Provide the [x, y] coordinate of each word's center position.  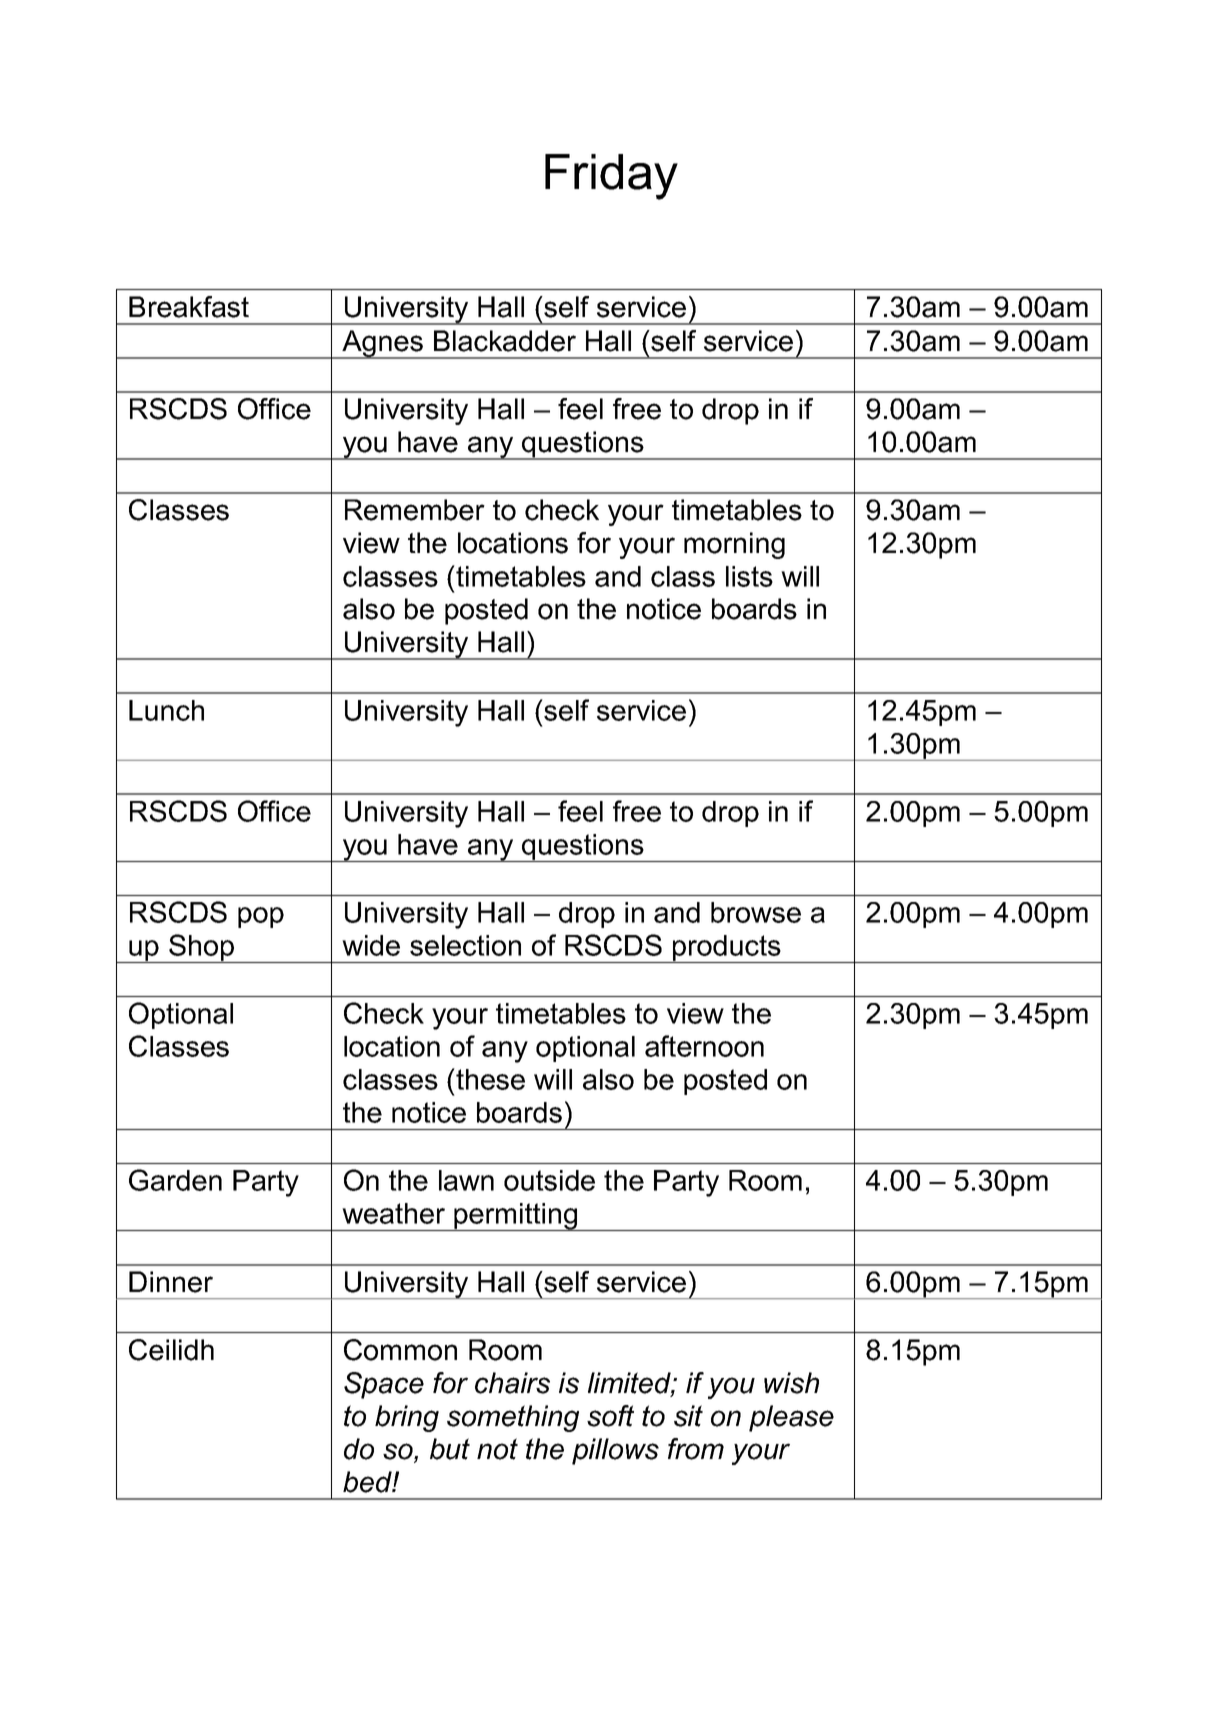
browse [756, 912]
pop [261, 917]
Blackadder [505, 341]
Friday [611, 177]
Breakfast [189, 307]
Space [384, 1385]
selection [465, 945]
